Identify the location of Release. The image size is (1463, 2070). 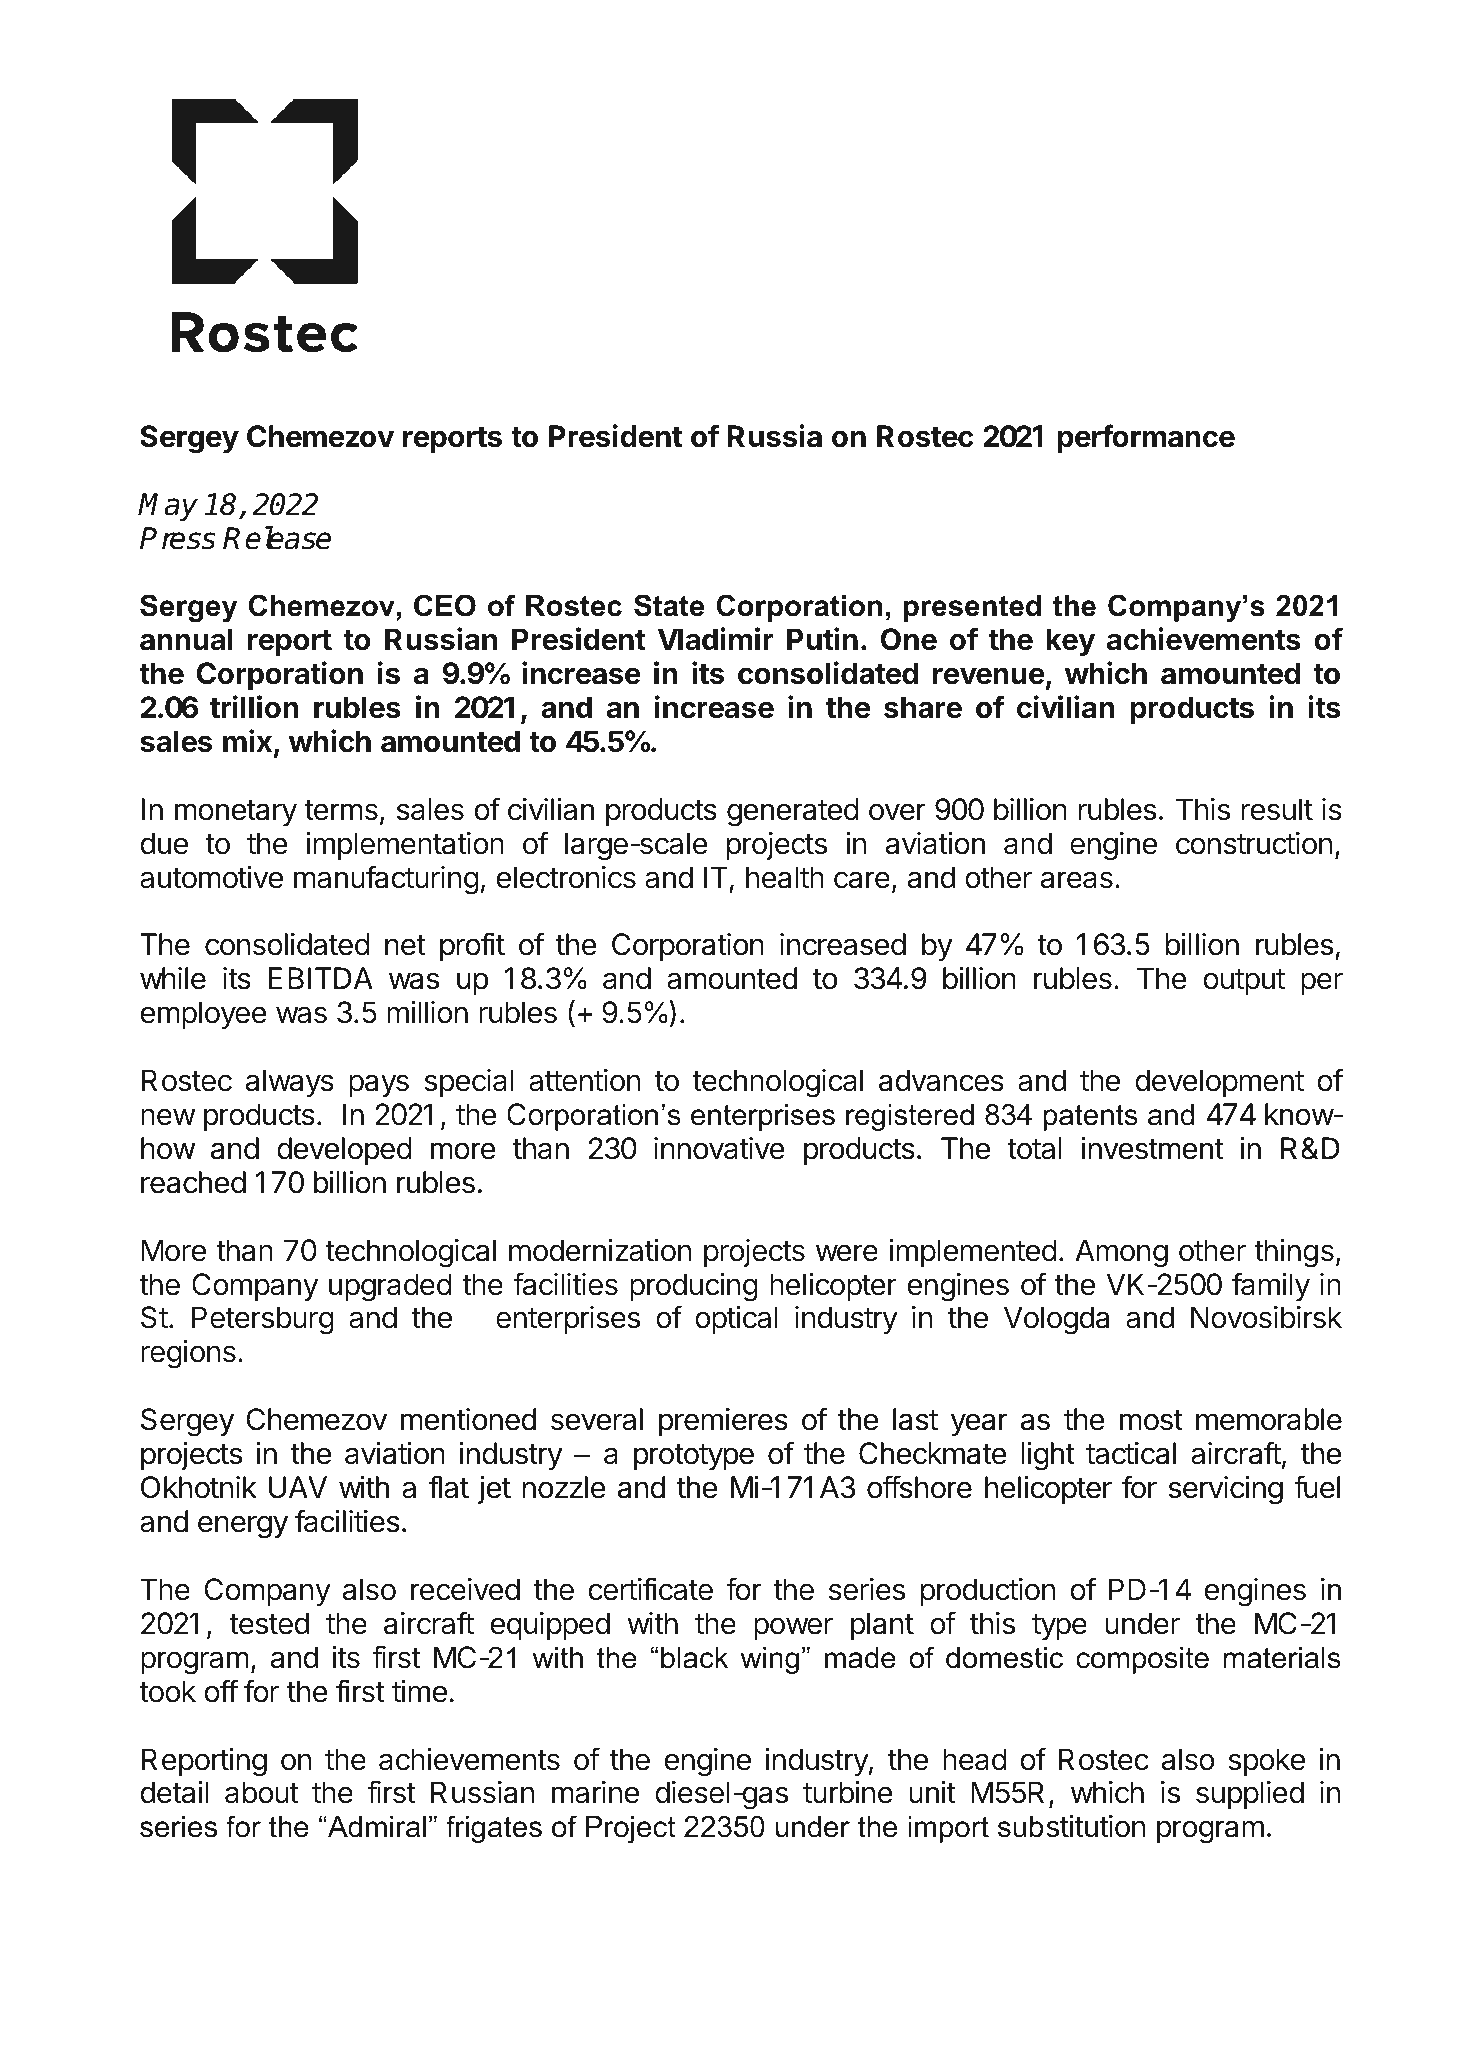
(277, 538).
